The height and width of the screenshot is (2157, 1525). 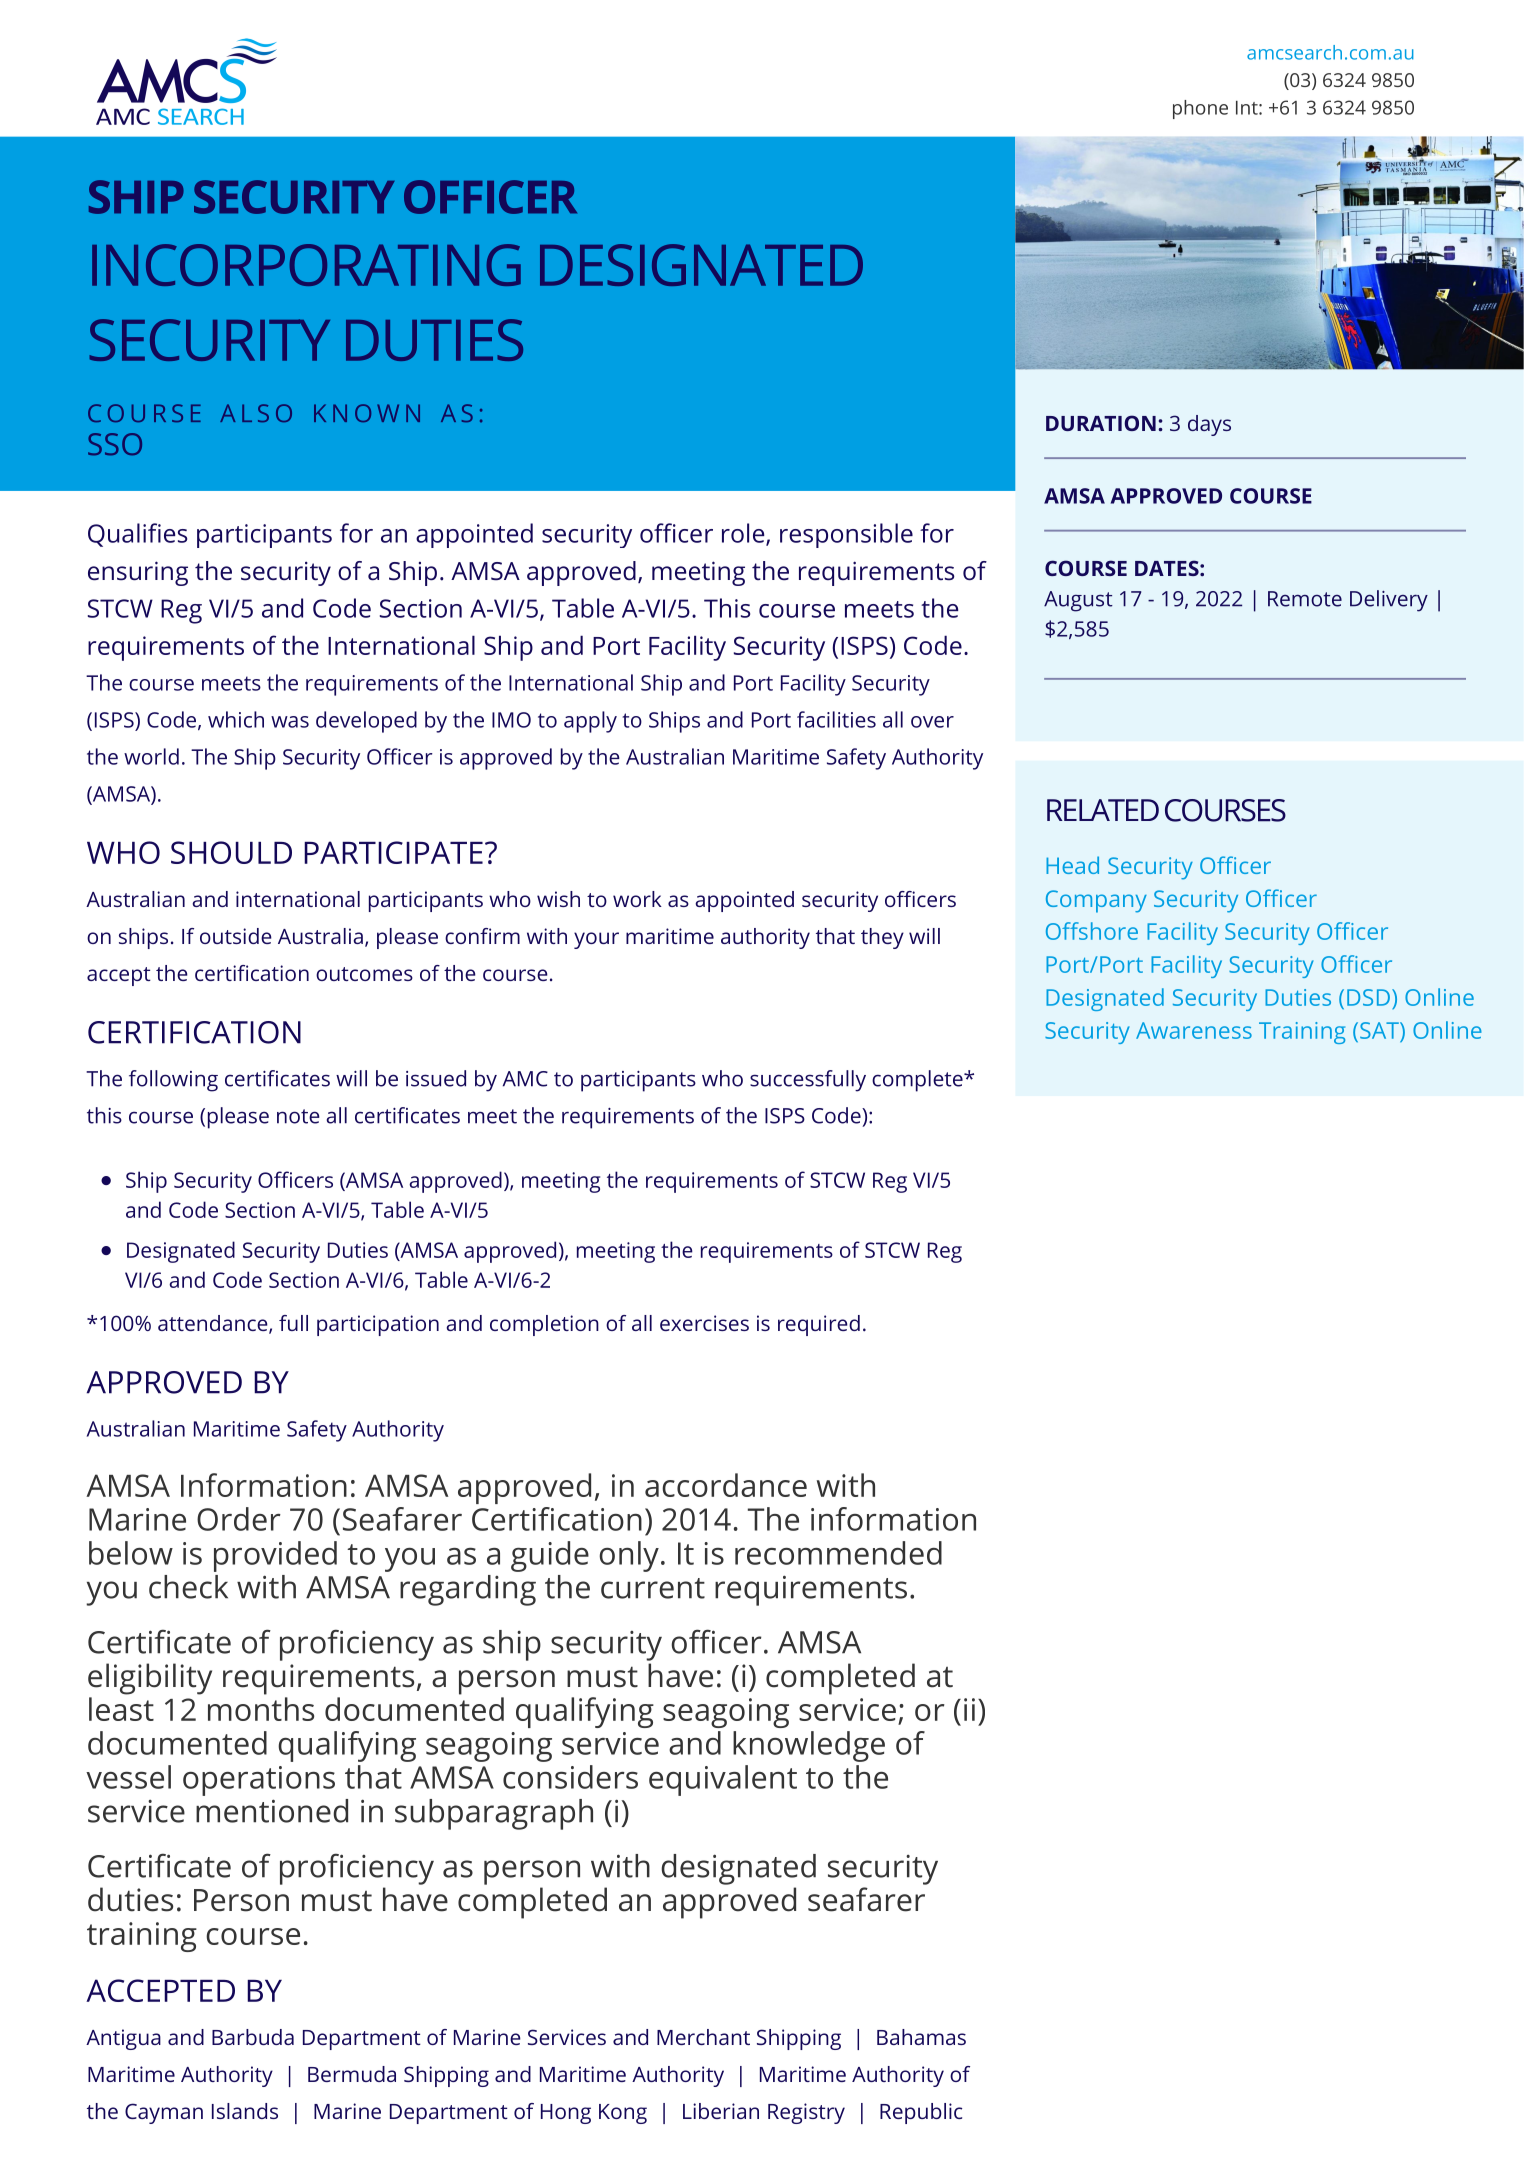 I want to click on accordance, so click(x=726, y=1485).
